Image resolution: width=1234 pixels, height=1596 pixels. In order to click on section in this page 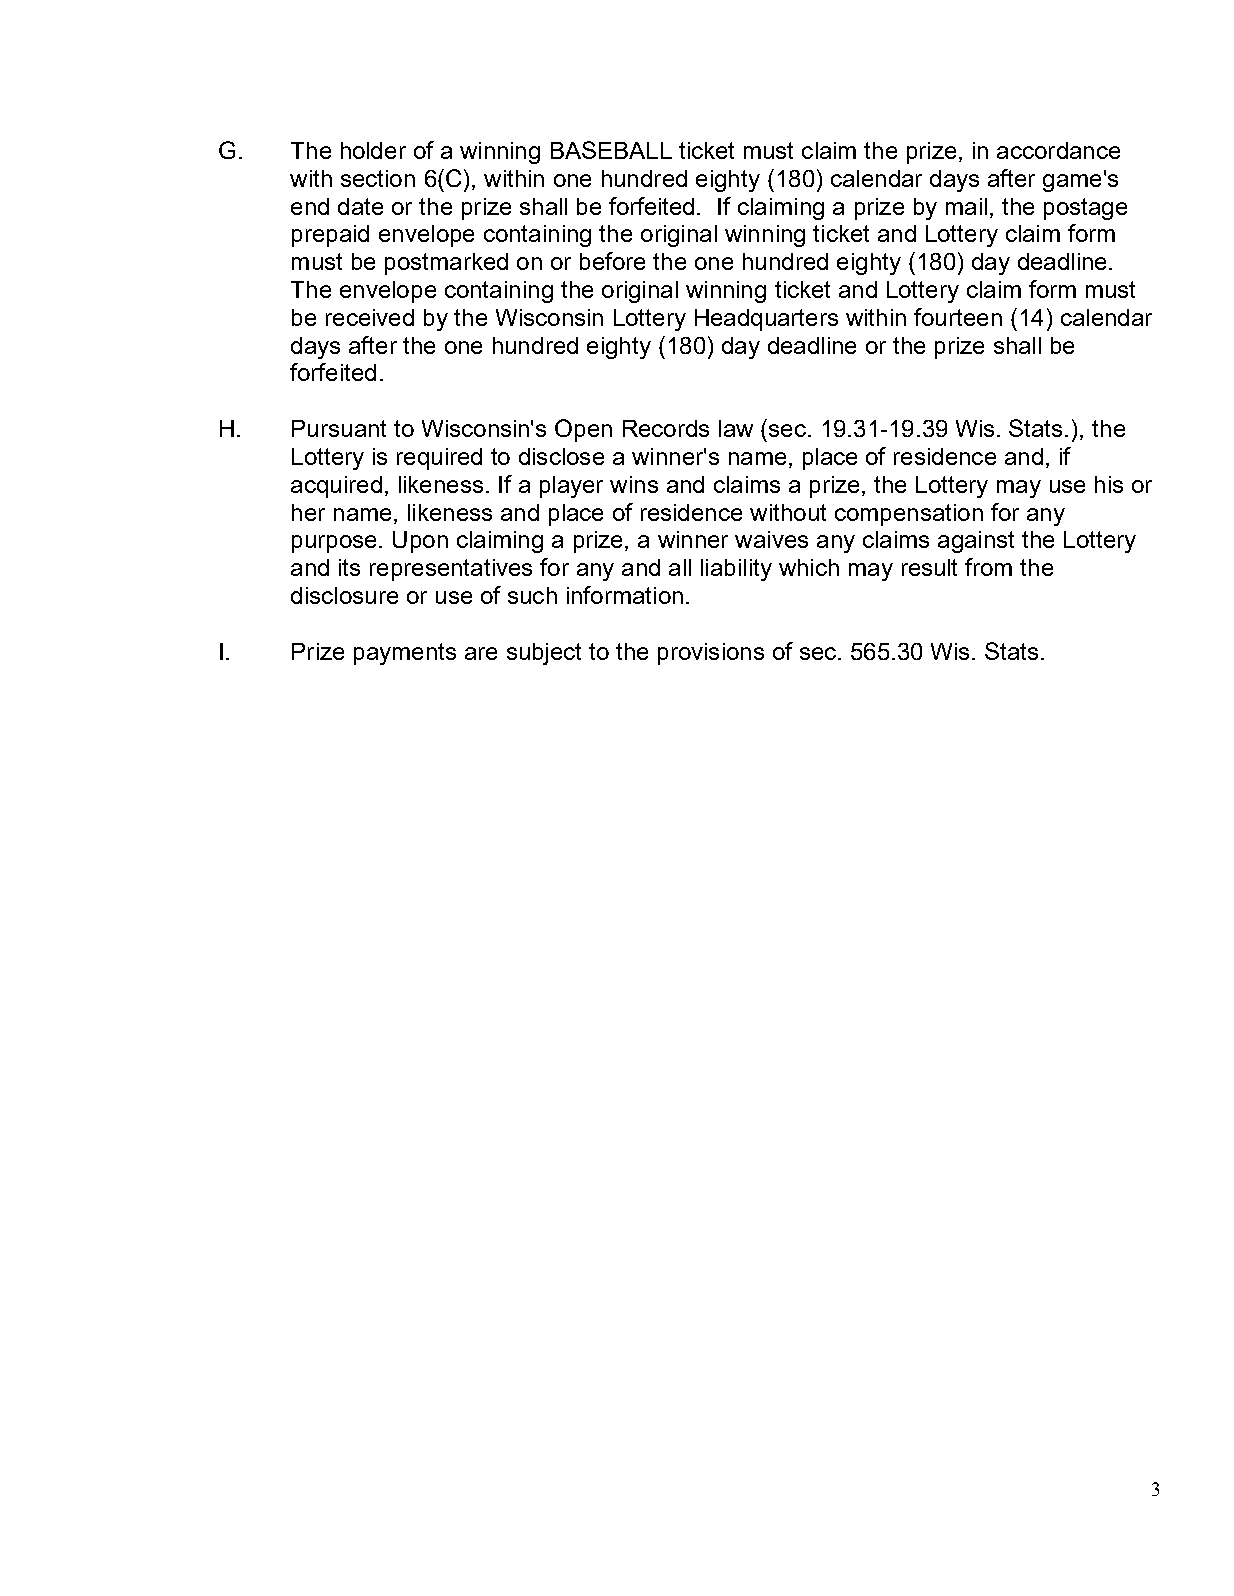, I will do `click(378, 178)`.
